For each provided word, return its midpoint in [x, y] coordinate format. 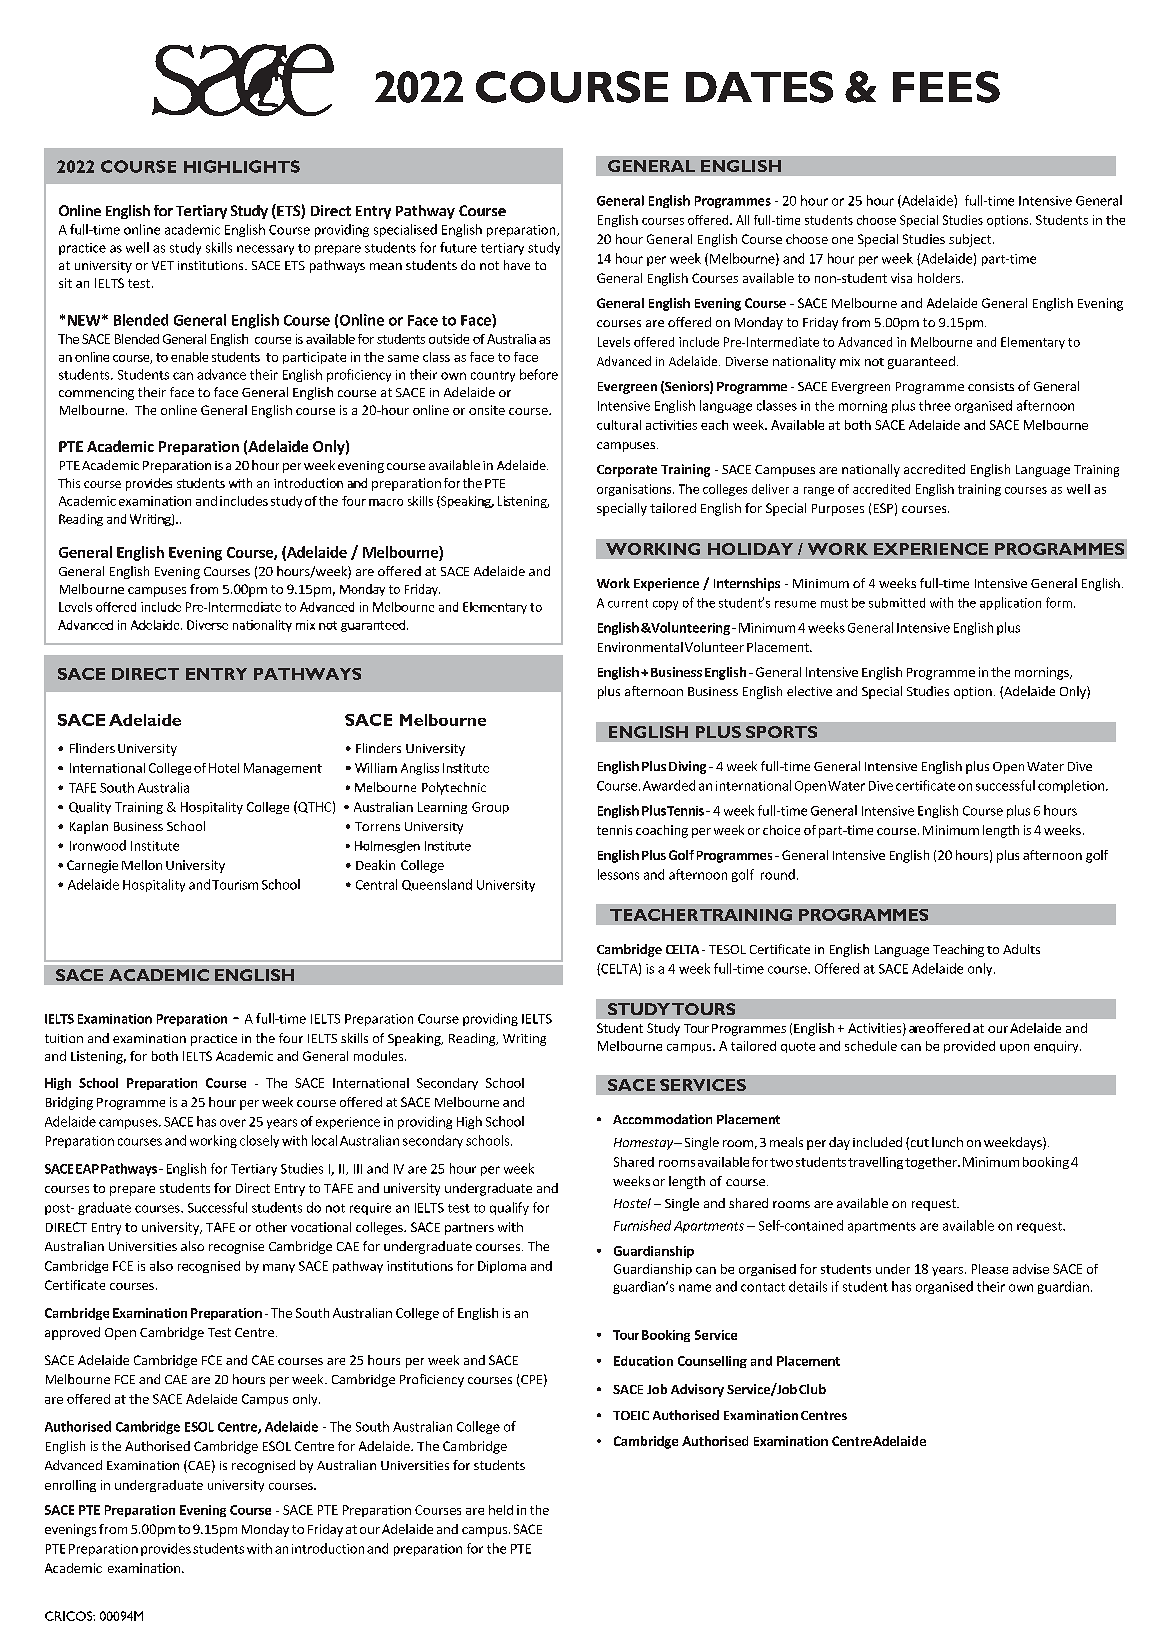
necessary [265, 250]
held [501, 1510]
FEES [946, 87]
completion [1071, 786]
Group [490, 808]
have [517, 265]
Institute [155, 846]
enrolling [70, 1486]
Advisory [697, 1390]
